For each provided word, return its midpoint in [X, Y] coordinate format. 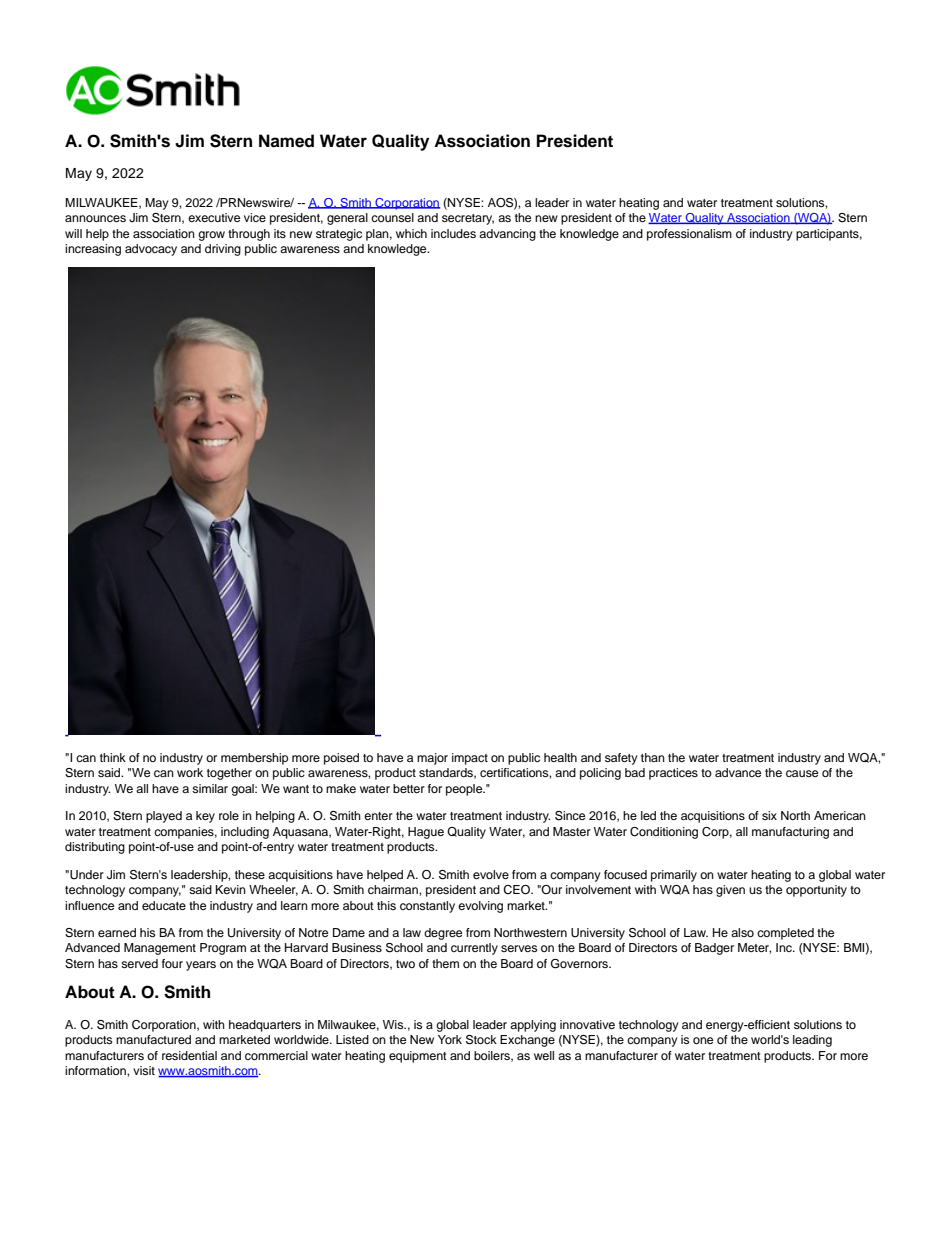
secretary [468, 219]
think [113, 757]
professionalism [689, 235]
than [653, 757]
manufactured [153, 1039]
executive [214, 217]
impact [470, 759]
